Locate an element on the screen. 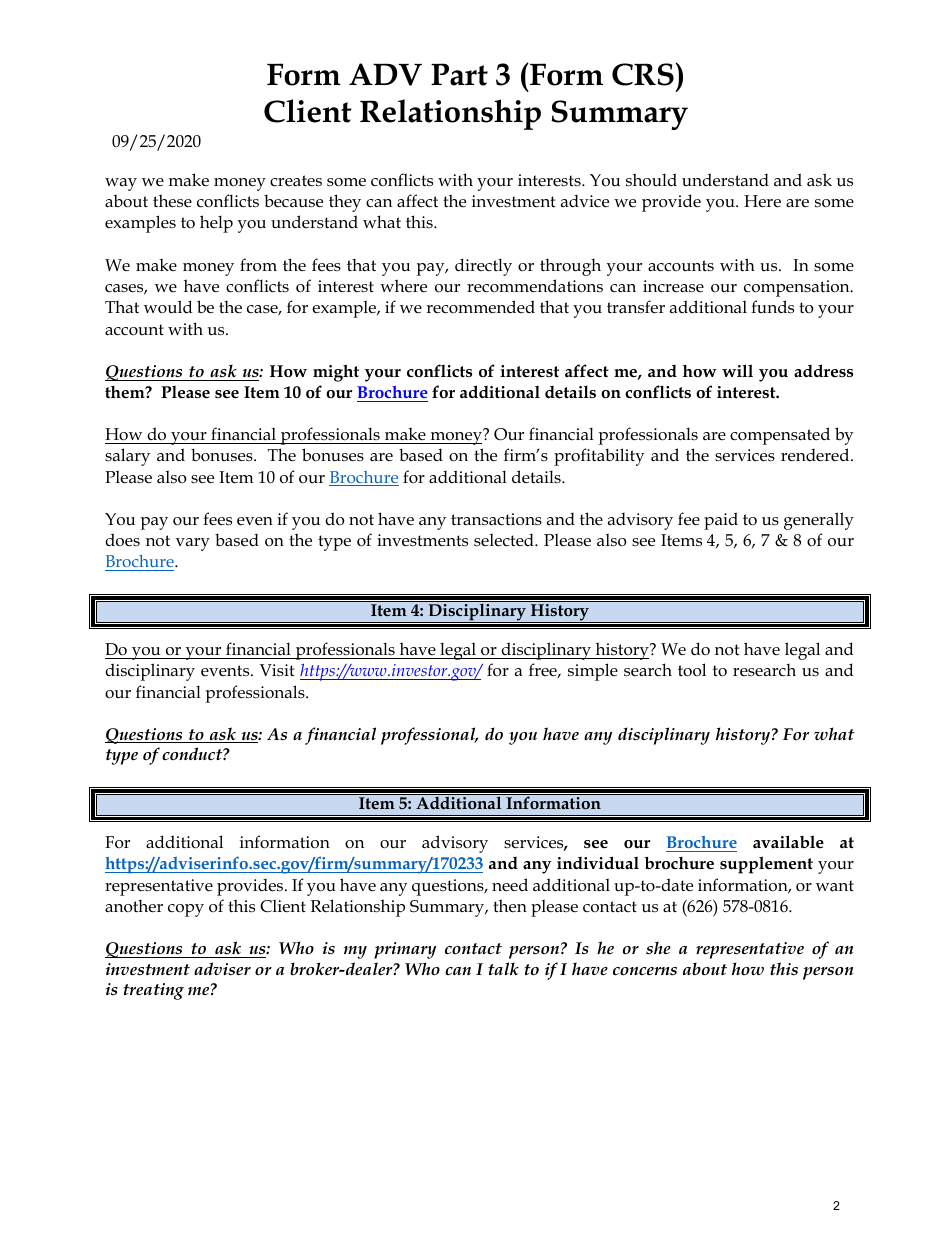 This screenshot has width=952, height=1233. tool is located at coordinates (692, 670).
